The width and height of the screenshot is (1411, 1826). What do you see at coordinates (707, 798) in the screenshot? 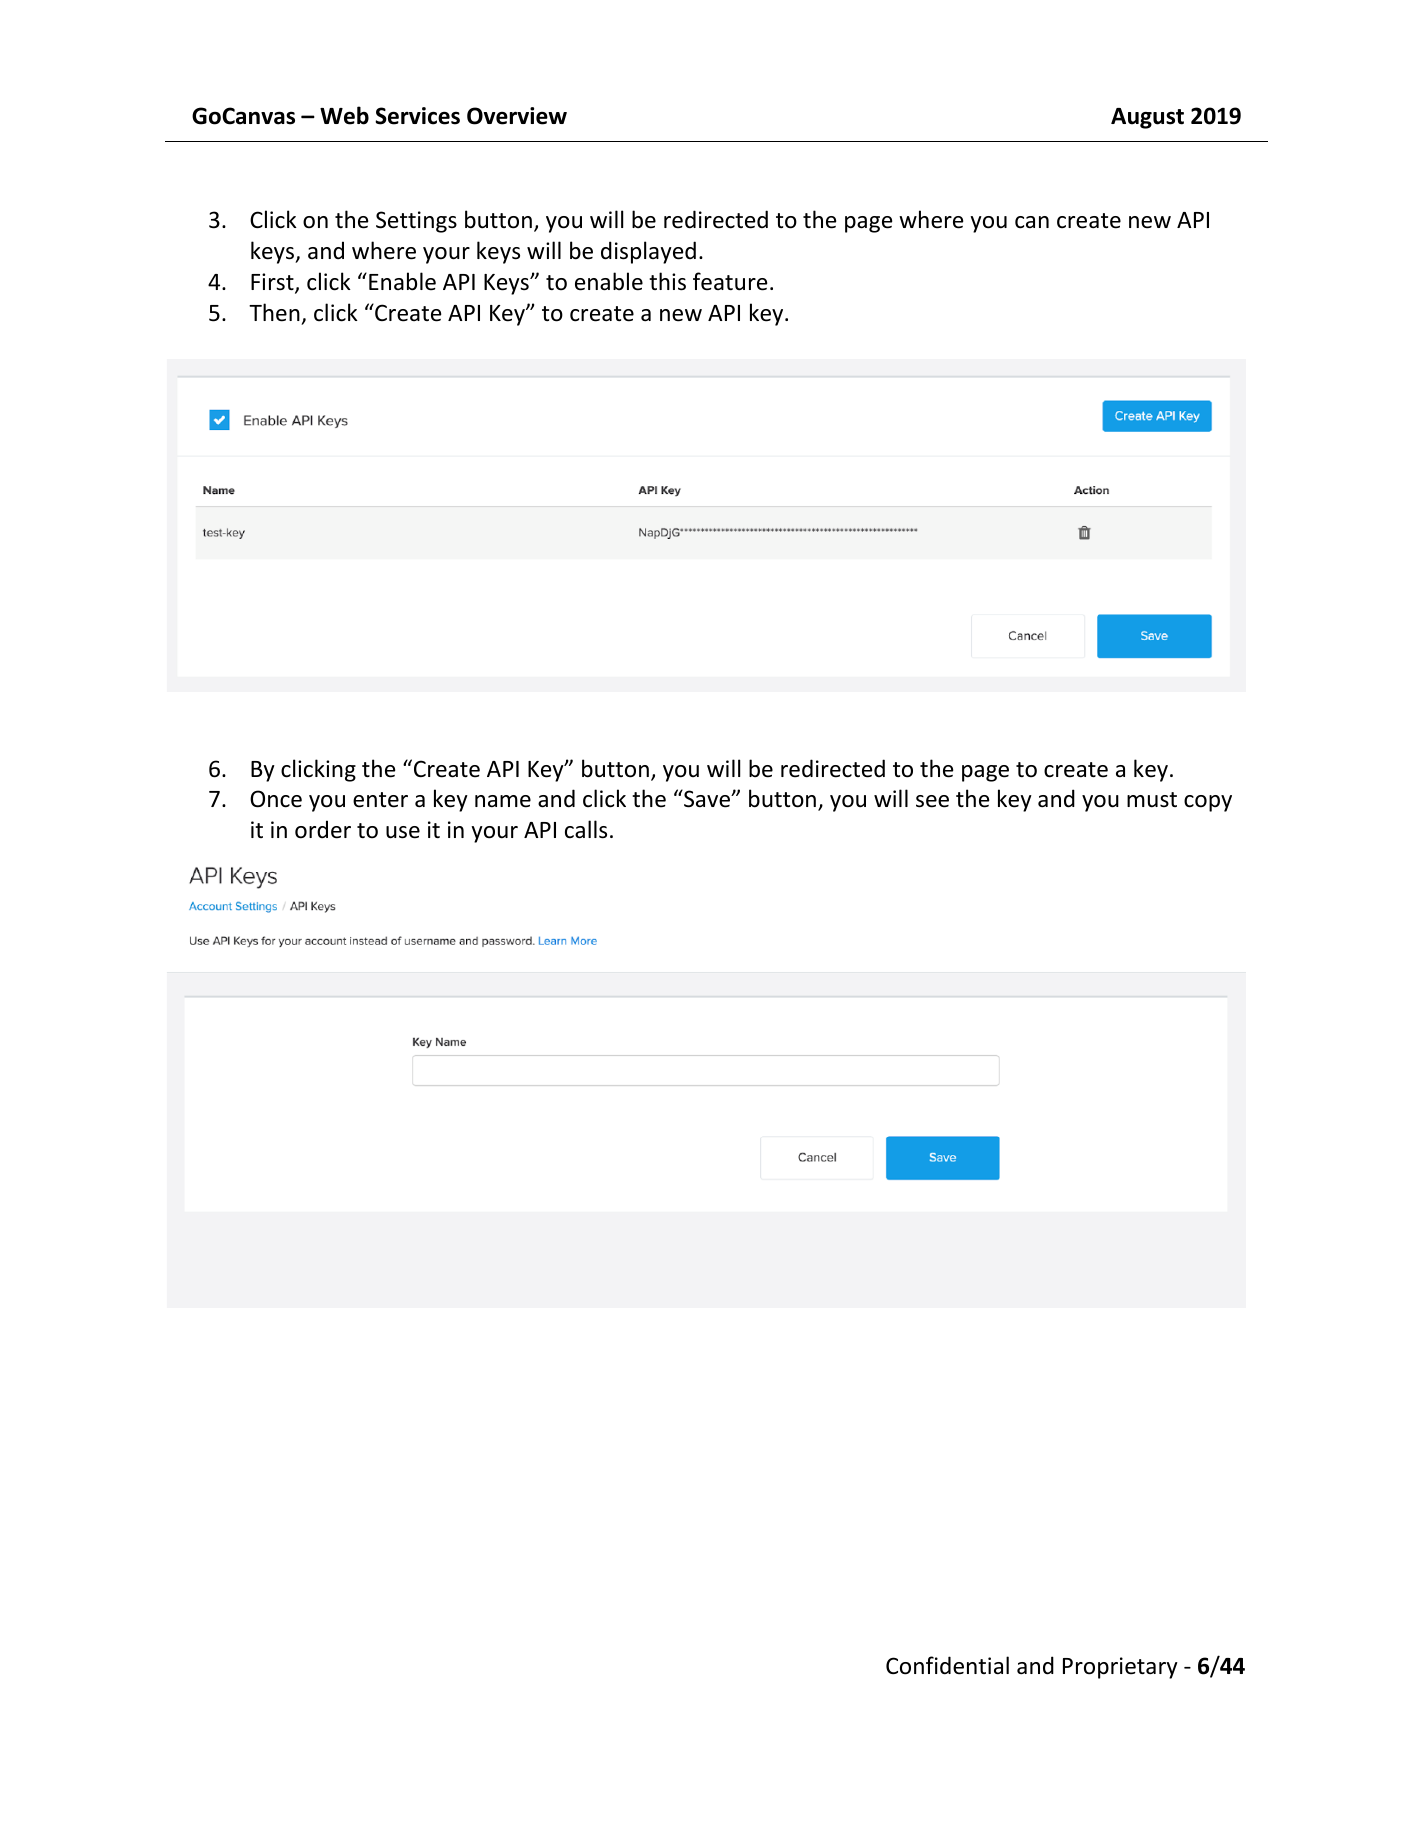
I see `Save` at bounding box center [707, 798].
